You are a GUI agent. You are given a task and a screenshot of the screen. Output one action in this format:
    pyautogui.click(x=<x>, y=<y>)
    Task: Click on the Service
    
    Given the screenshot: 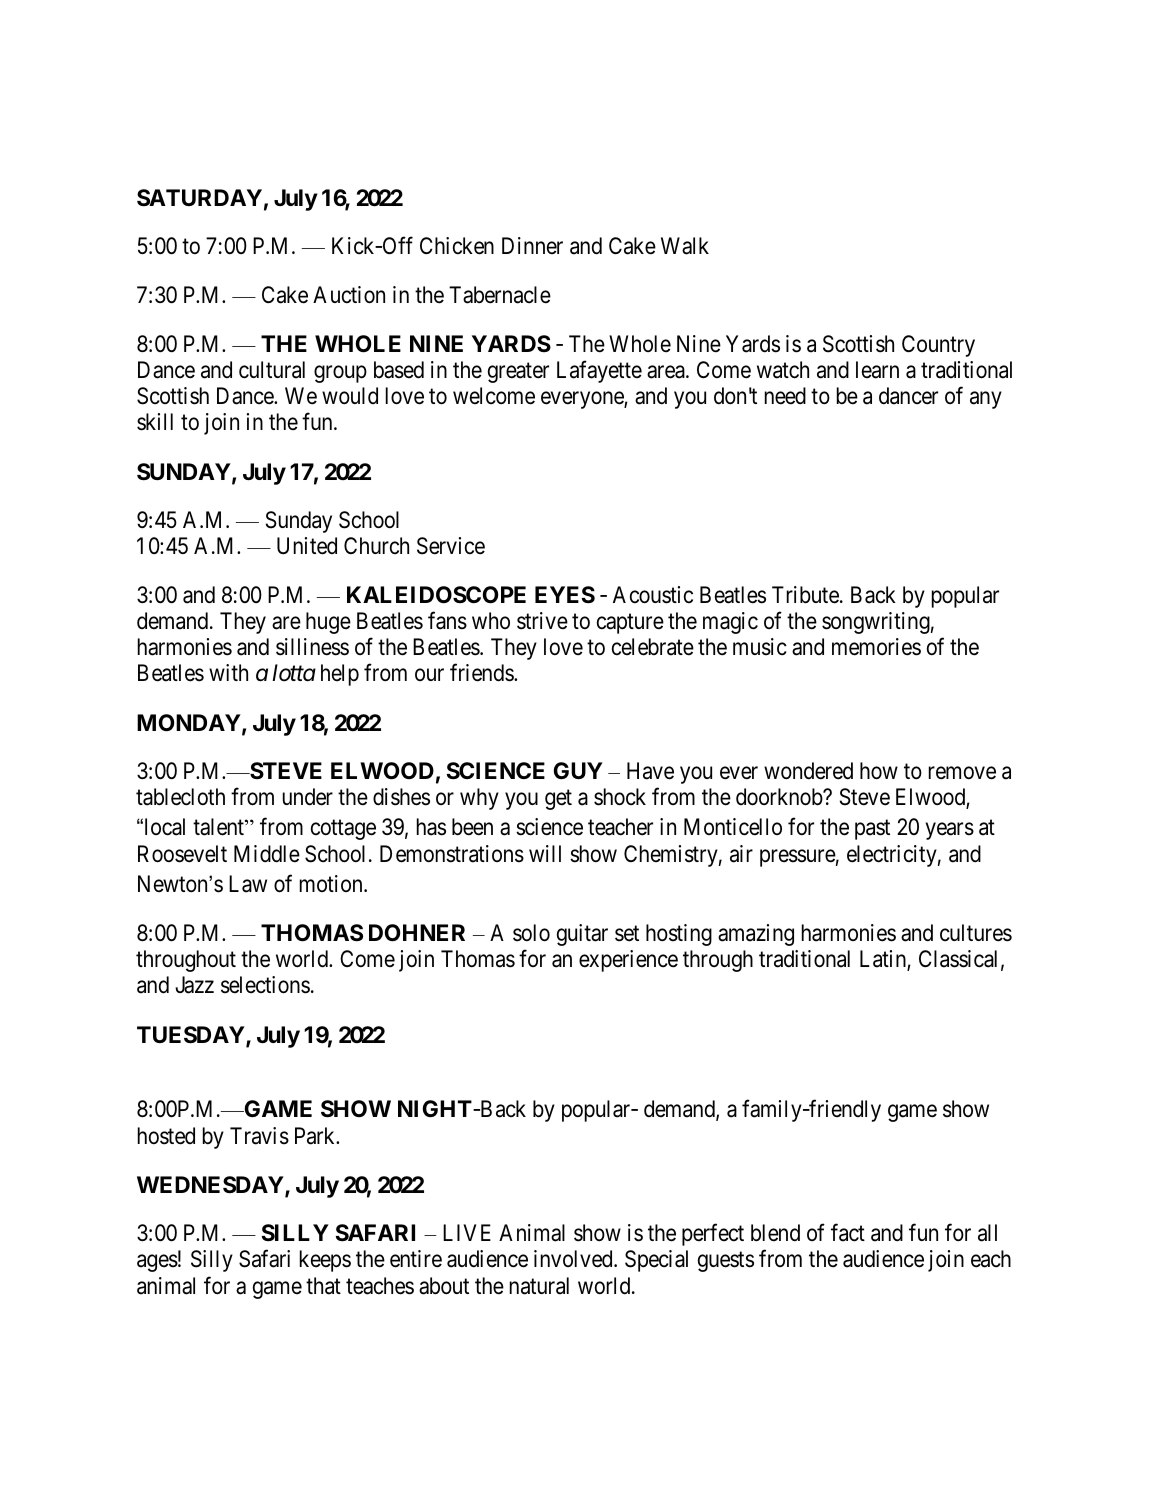 What is the action you would take?
    pyautogui.click(x=451, y=546)
